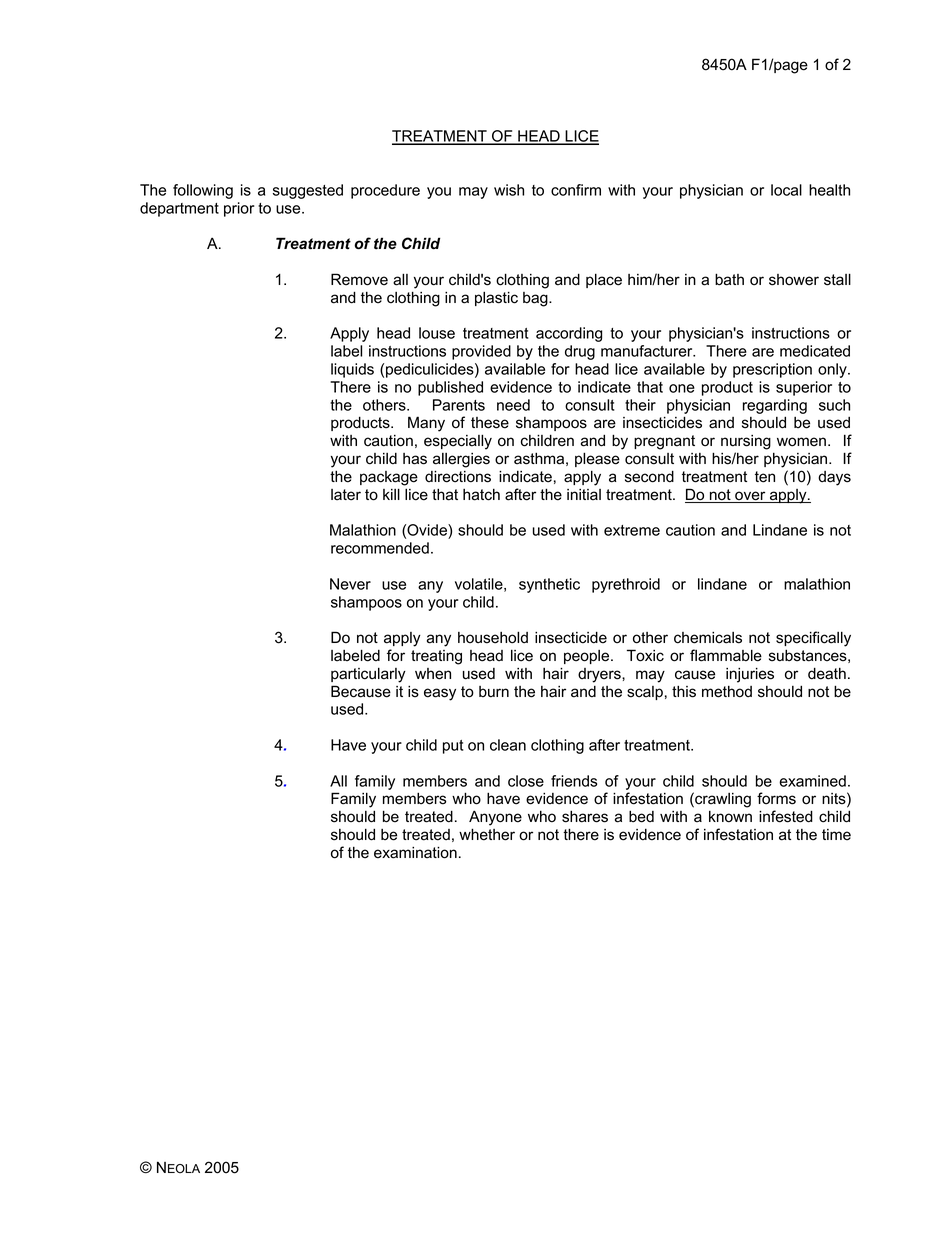 The image size is (952, 1233). Describe the element at coordinates (415, 853) in the screenshot. I see `examination` at that location.
